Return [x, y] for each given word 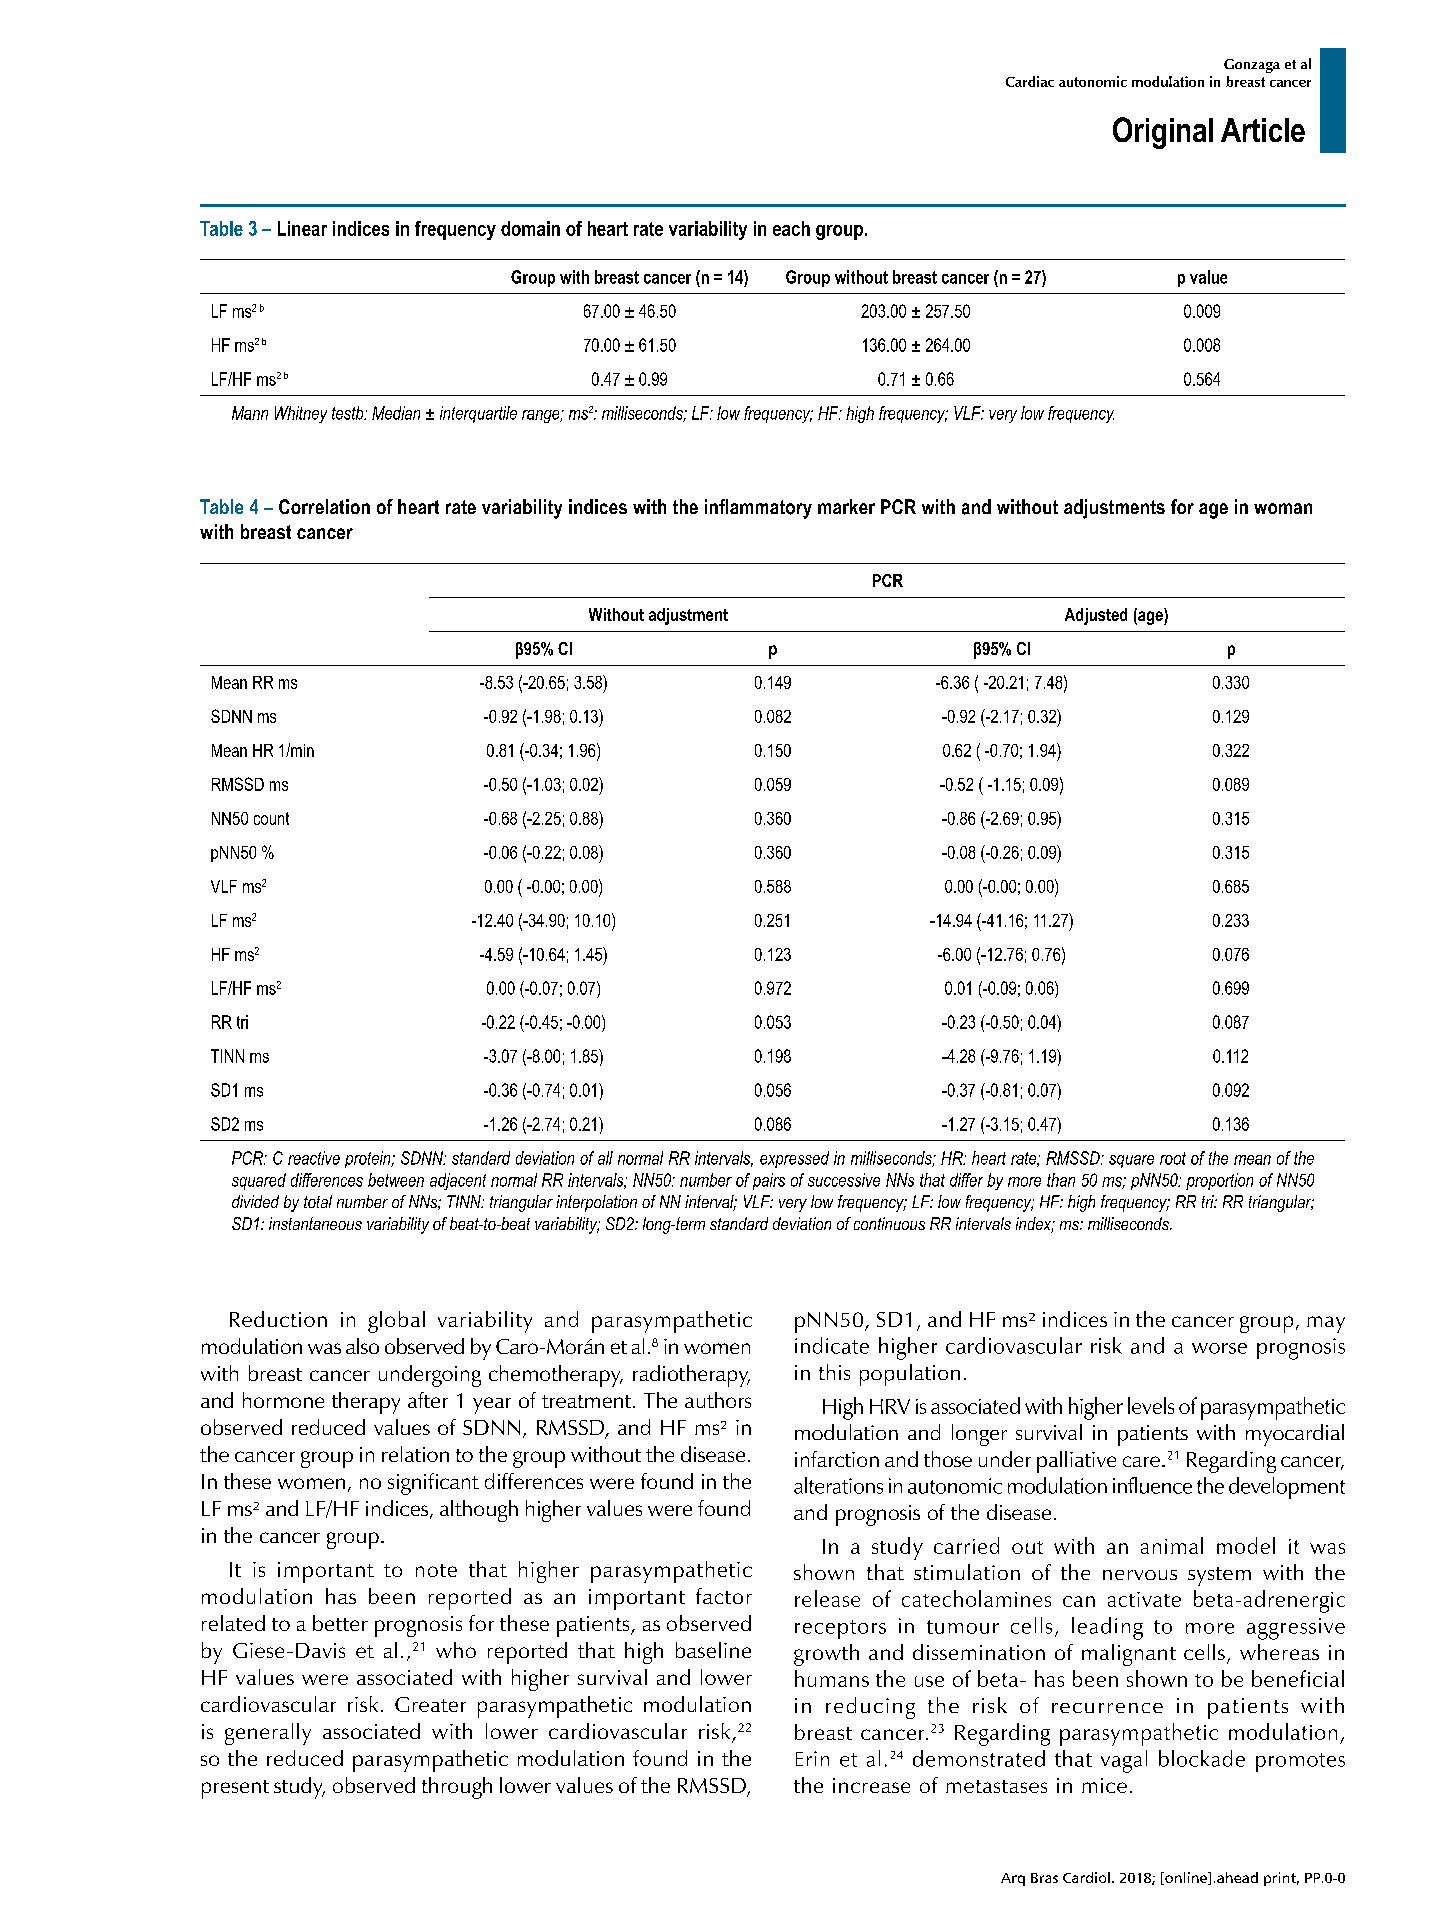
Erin [812, 1758]
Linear [302, 228]
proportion [1219, 1181]
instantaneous [315, 1223]
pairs [769, 1181]
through [457, 1788]
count [271, 818]
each [791, 228]
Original [1163, 133]
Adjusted [1096, 616]
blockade [1202, 1758]
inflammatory [758, 509]
